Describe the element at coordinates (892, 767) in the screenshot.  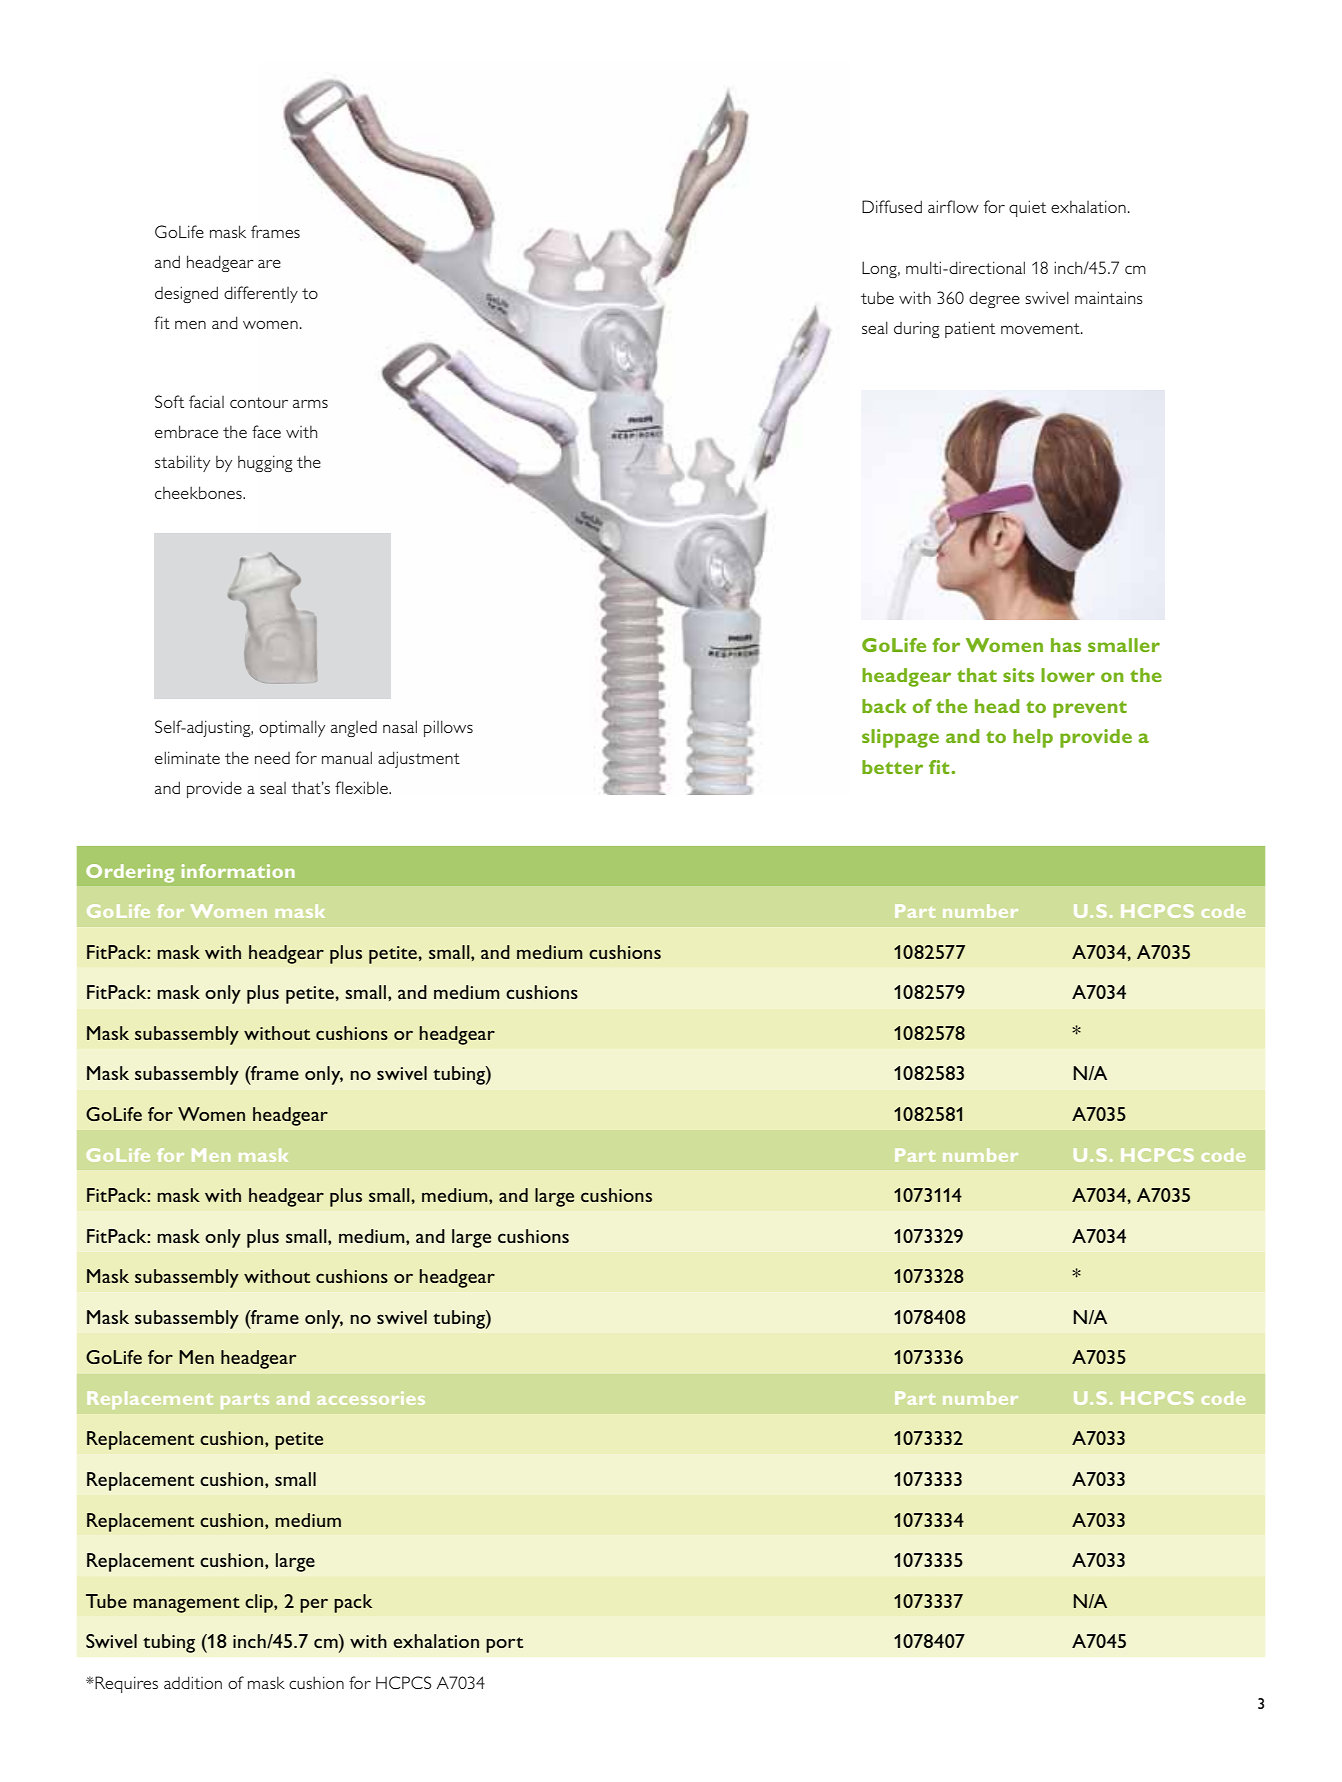
I see `better` at that location.
